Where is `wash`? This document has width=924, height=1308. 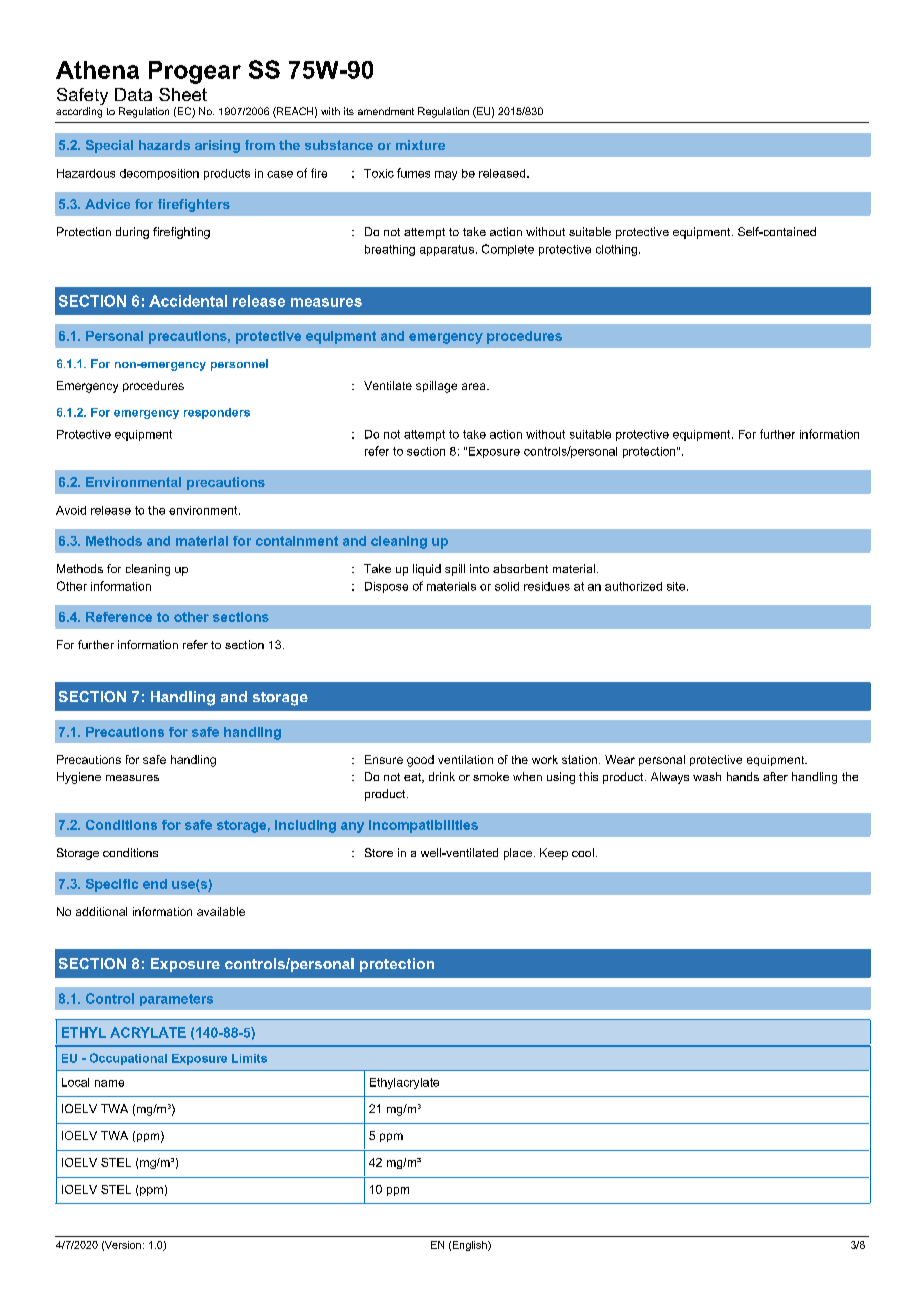 wash is located at coordinates (707, 776).
